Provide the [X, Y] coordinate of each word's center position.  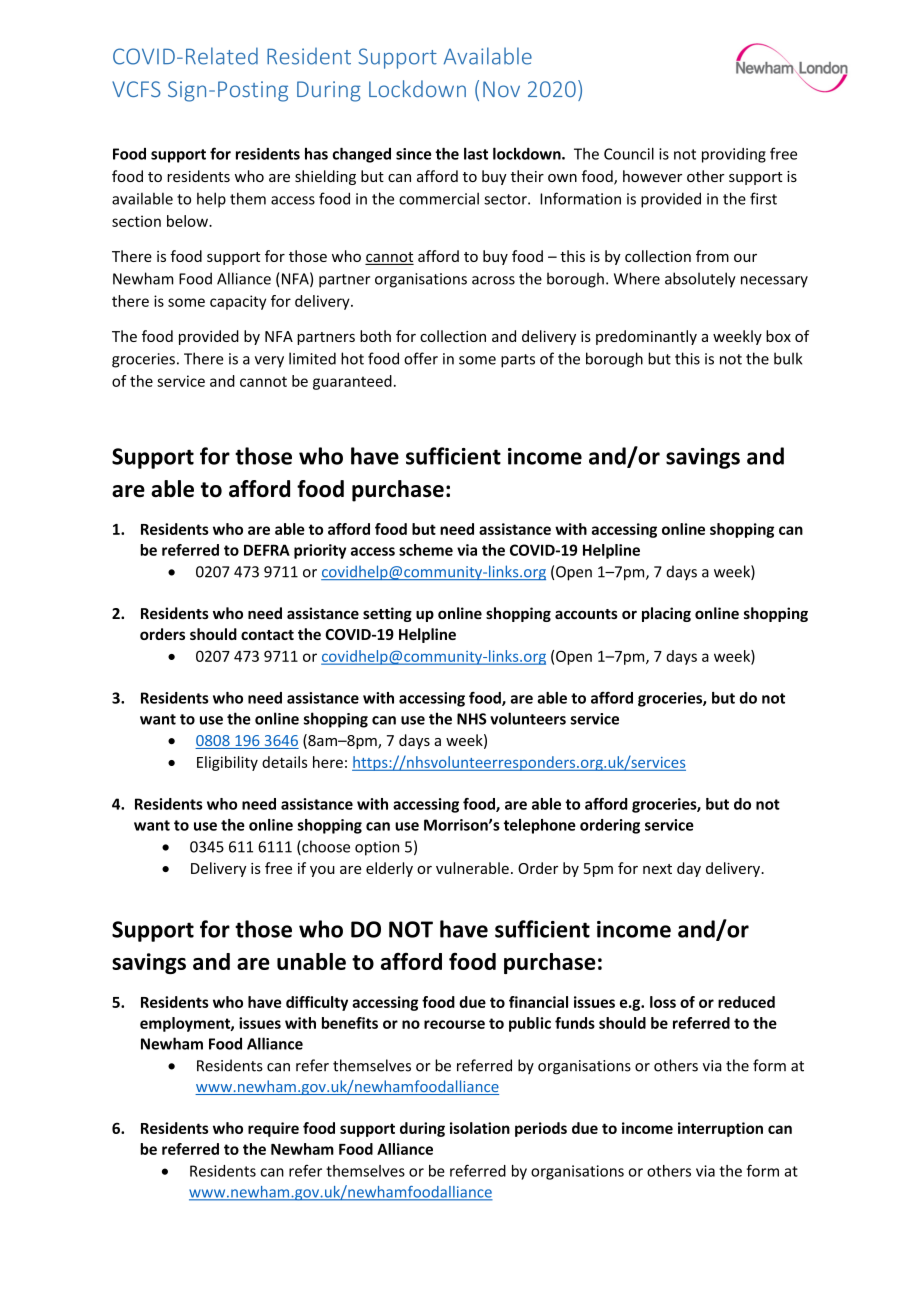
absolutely [700, 280]
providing [734, 155]
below [188, 221]
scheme [426, 550]
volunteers [528, 718]
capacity [238, 302]
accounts [586, 614]
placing [666, 614]
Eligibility [227, 763]
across [493, 280]
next [657, 869]
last [476, 153]
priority [320, 551]
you [322, 871]
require [273, 1129]
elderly [389, 869]
